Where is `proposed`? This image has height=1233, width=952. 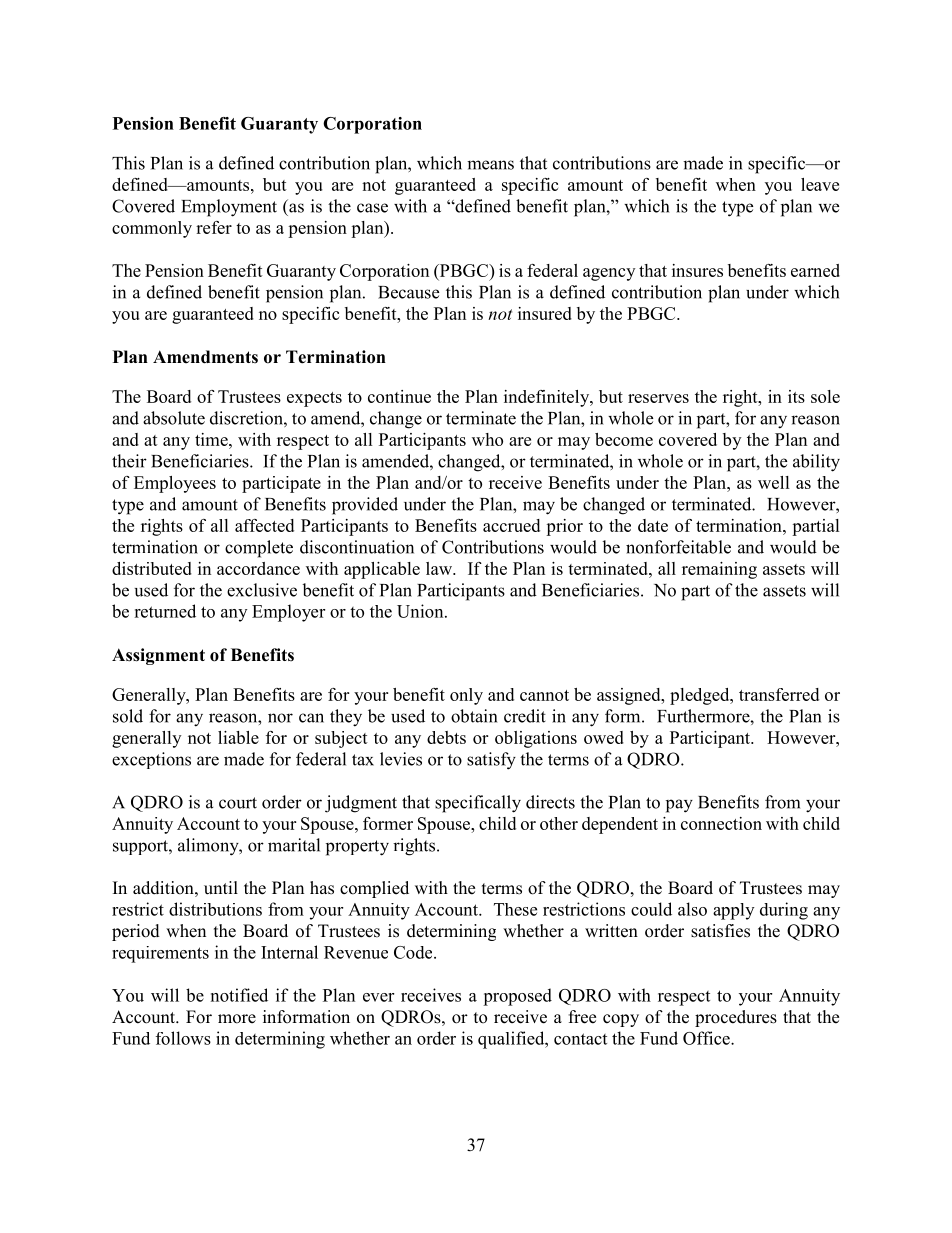
proposed is located at coordinates (517, 997).
